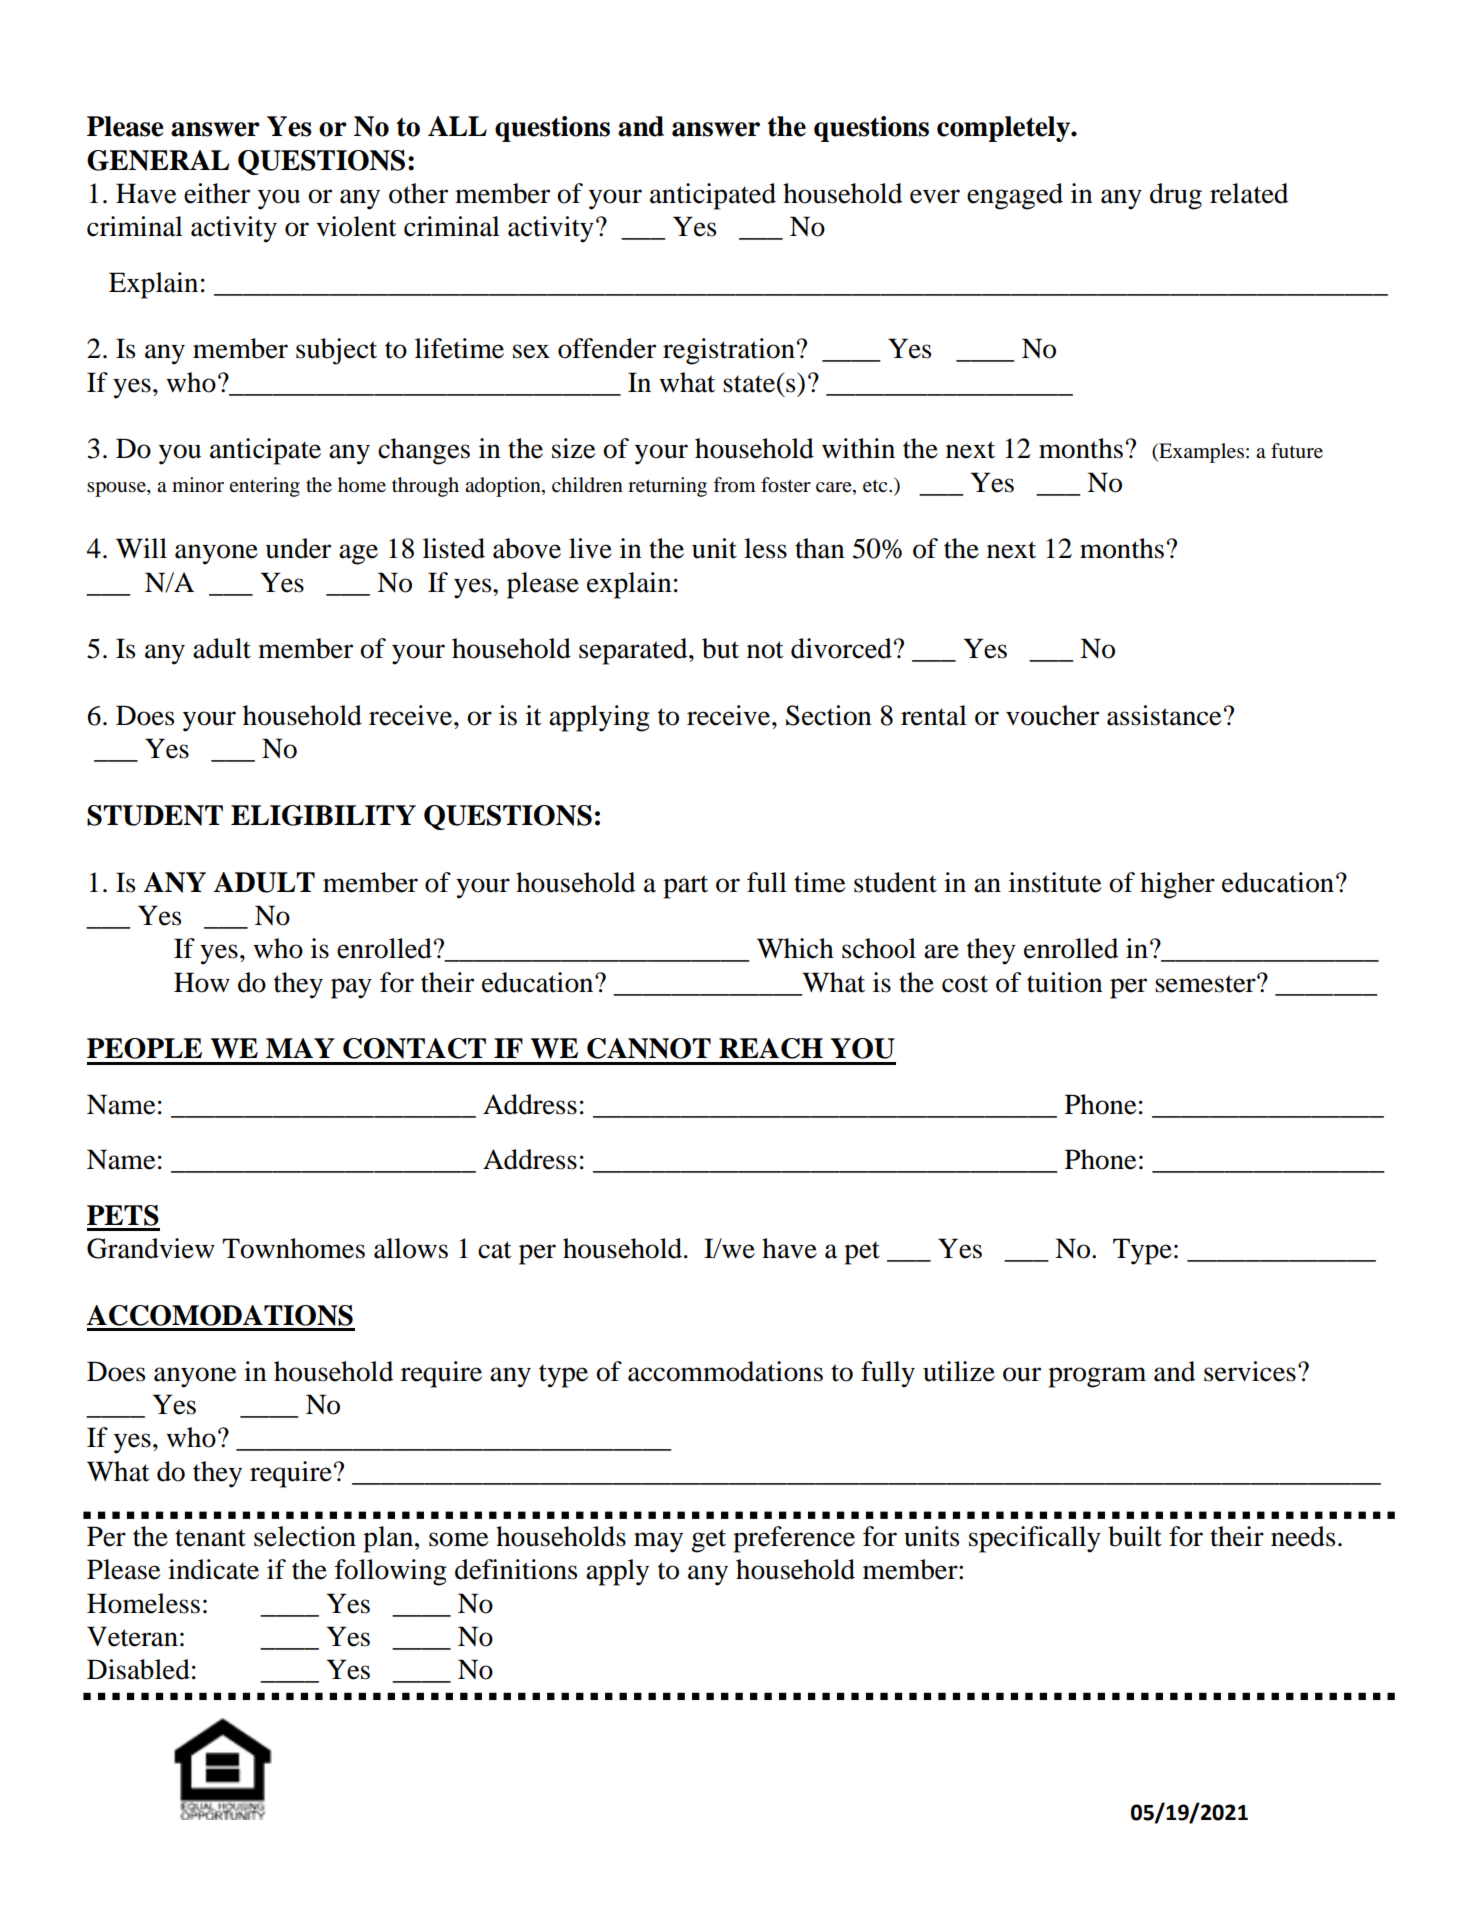 This image has width=1478, height=1913. Describe the element at coordinates (144, 1048) in the image. I see `PEOPLE` at that location.
